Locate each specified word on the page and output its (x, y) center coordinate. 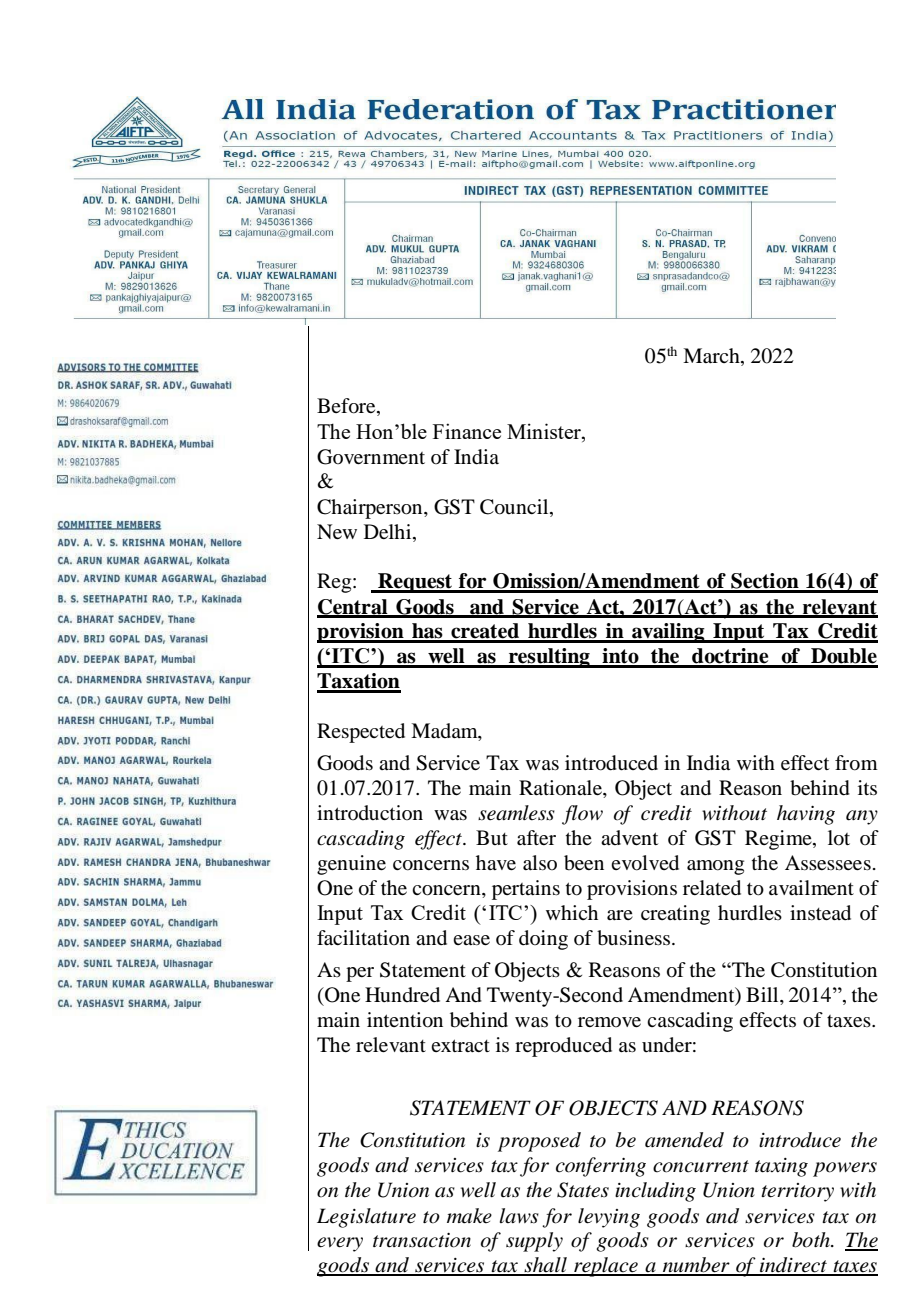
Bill (763, 994)
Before (347, 407)
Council (515, 507)
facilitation (363, 938)
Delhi (389, 531)
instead (820, 913)
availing (668, 633)
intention (405, 1020)
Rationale (561, 789)
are (620, 915)
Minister (545, 431)
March (712, 357)
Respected (361, 733)
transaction (422, 1240)
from (856, 763)
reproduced (563, 1047)
